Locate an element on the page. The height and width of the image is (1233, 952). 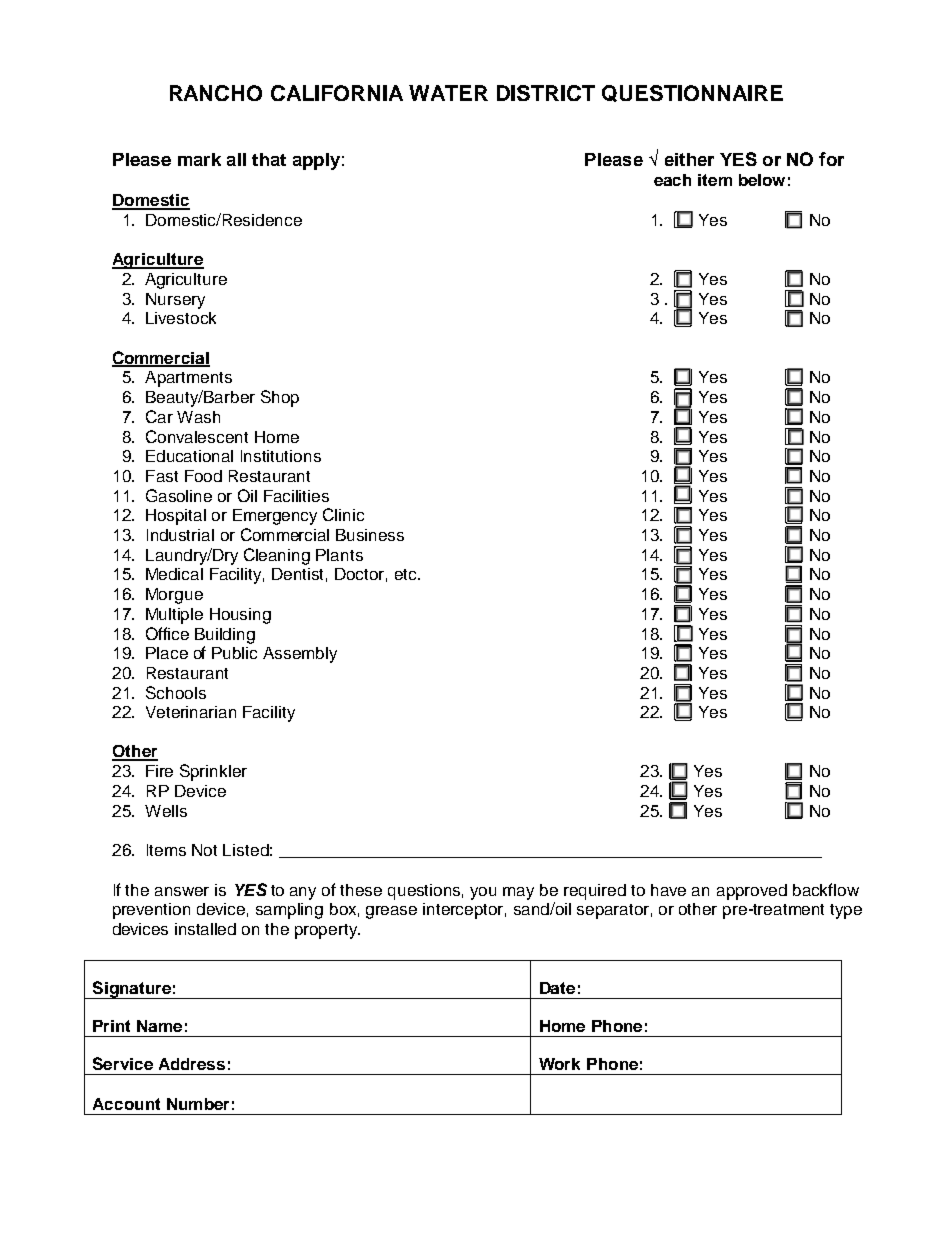
Educational is located at coordinates (189, 456).
